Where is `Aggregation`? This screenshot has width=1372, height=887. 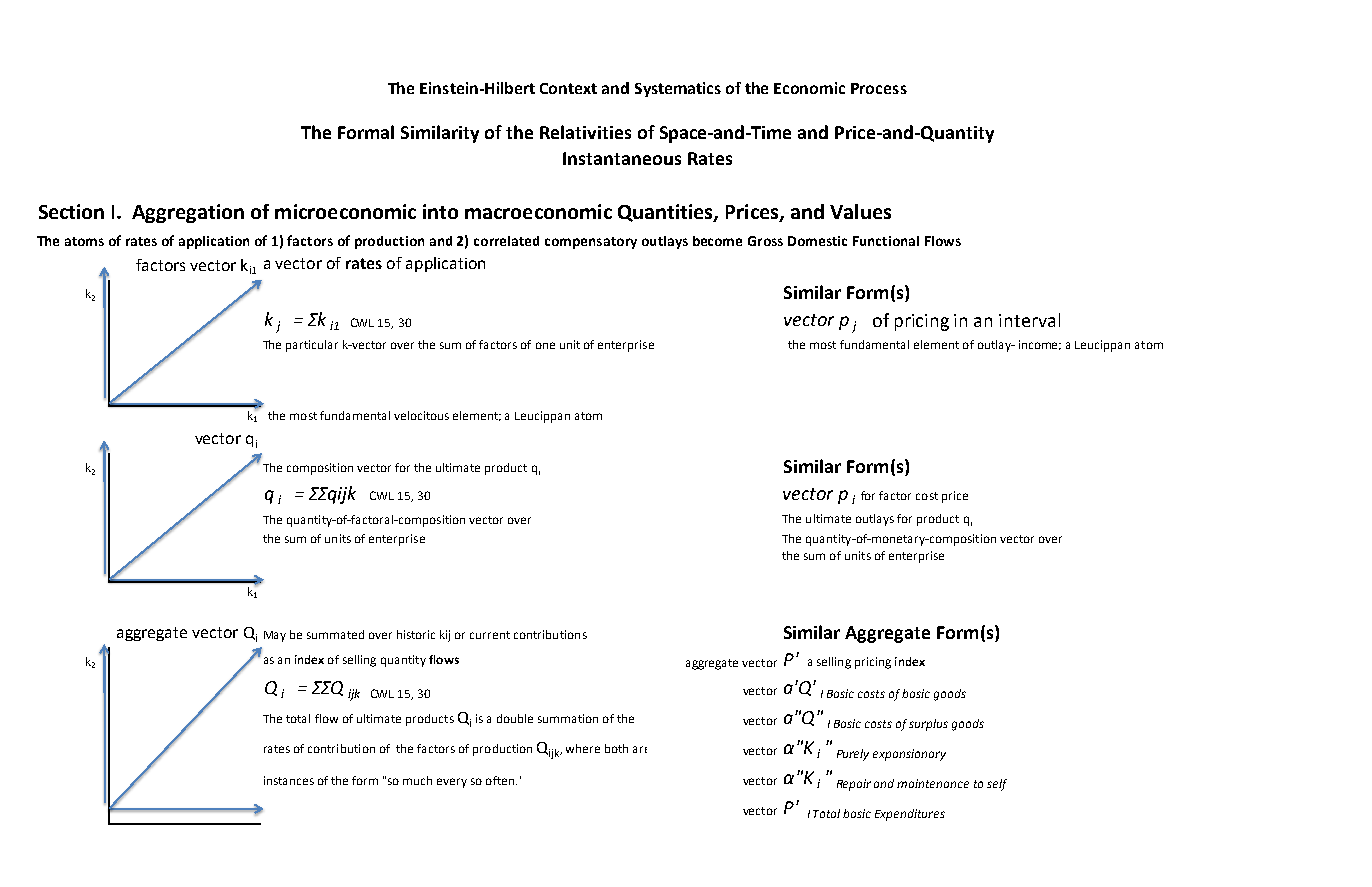
Aggregation is located at coordinates (188, 213).
